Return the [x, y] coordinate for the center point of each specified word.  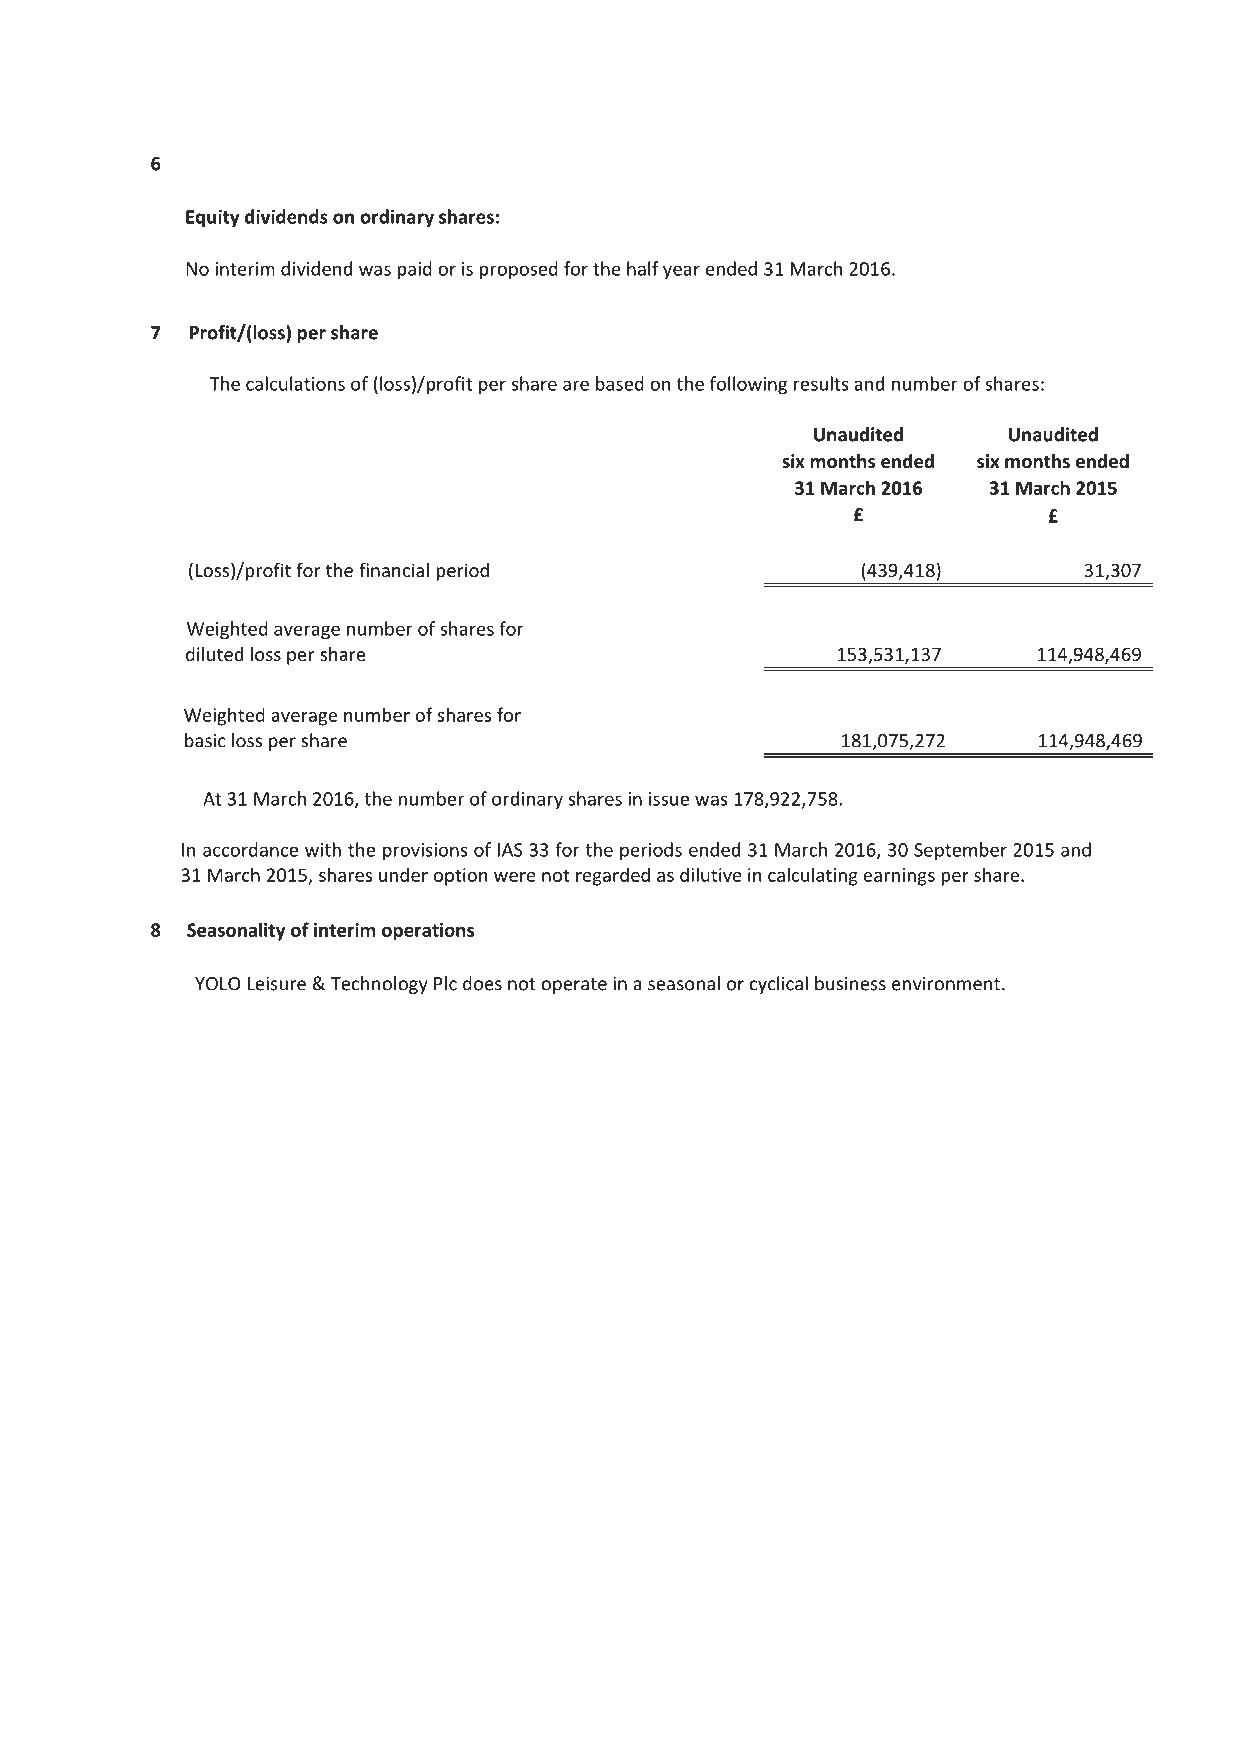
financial [394, 570]
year [681, 272]
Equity [213, 218]
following [748, 385]
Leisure [276, 984]
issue [669, 799]
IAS [510, 850]
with [323, 849]
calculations [295, 383]
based [620, 383]
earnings [899, 877]
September [960, 851]
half [643, 268]
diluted [214, 654]
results [821, 383]
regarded [613, 876]
